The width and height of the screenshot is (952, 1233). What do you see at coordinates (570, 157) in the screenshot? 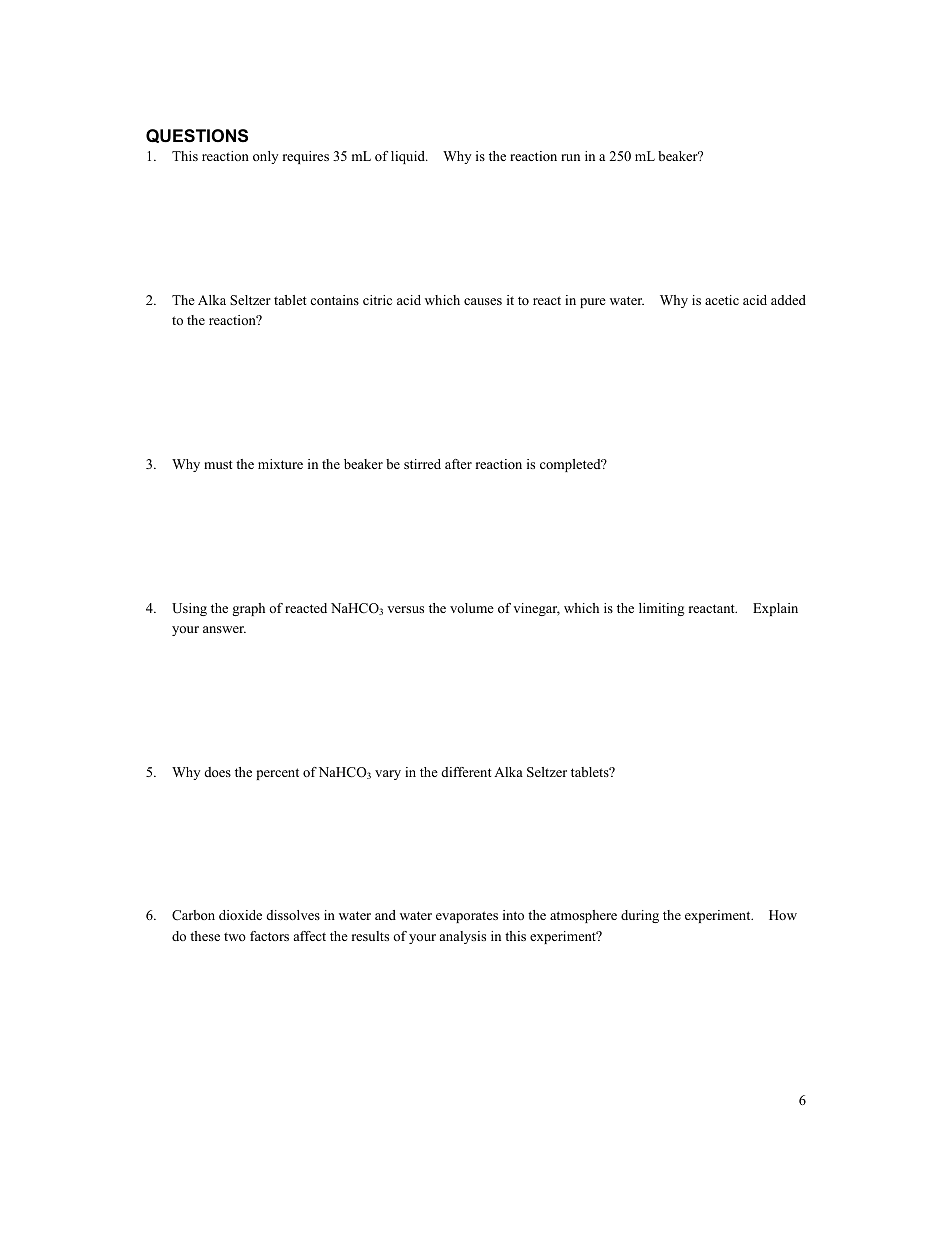
I see `run` at bounding box center [570, 157].
